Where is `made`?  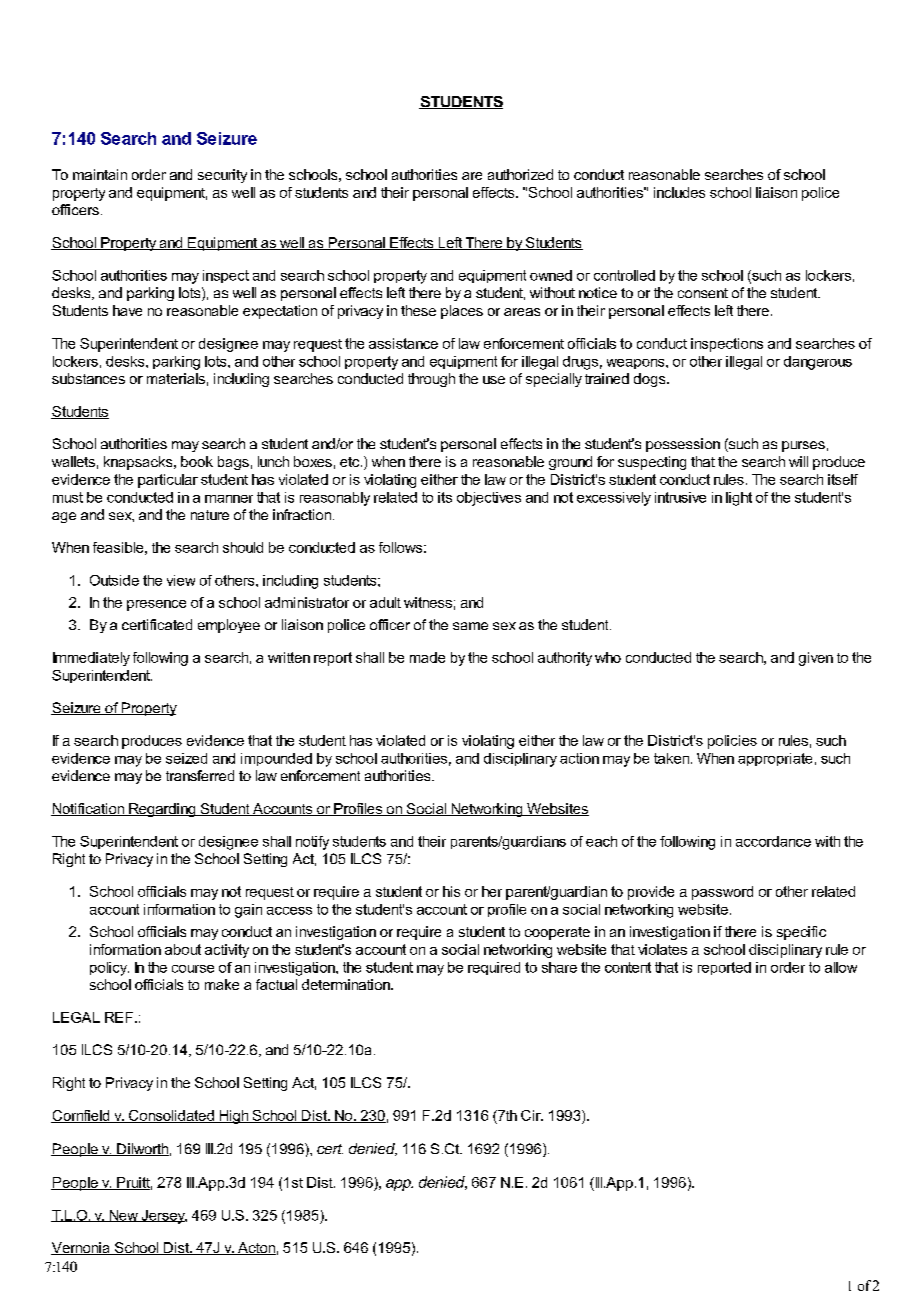 made is located at coordinates (427, 657).
